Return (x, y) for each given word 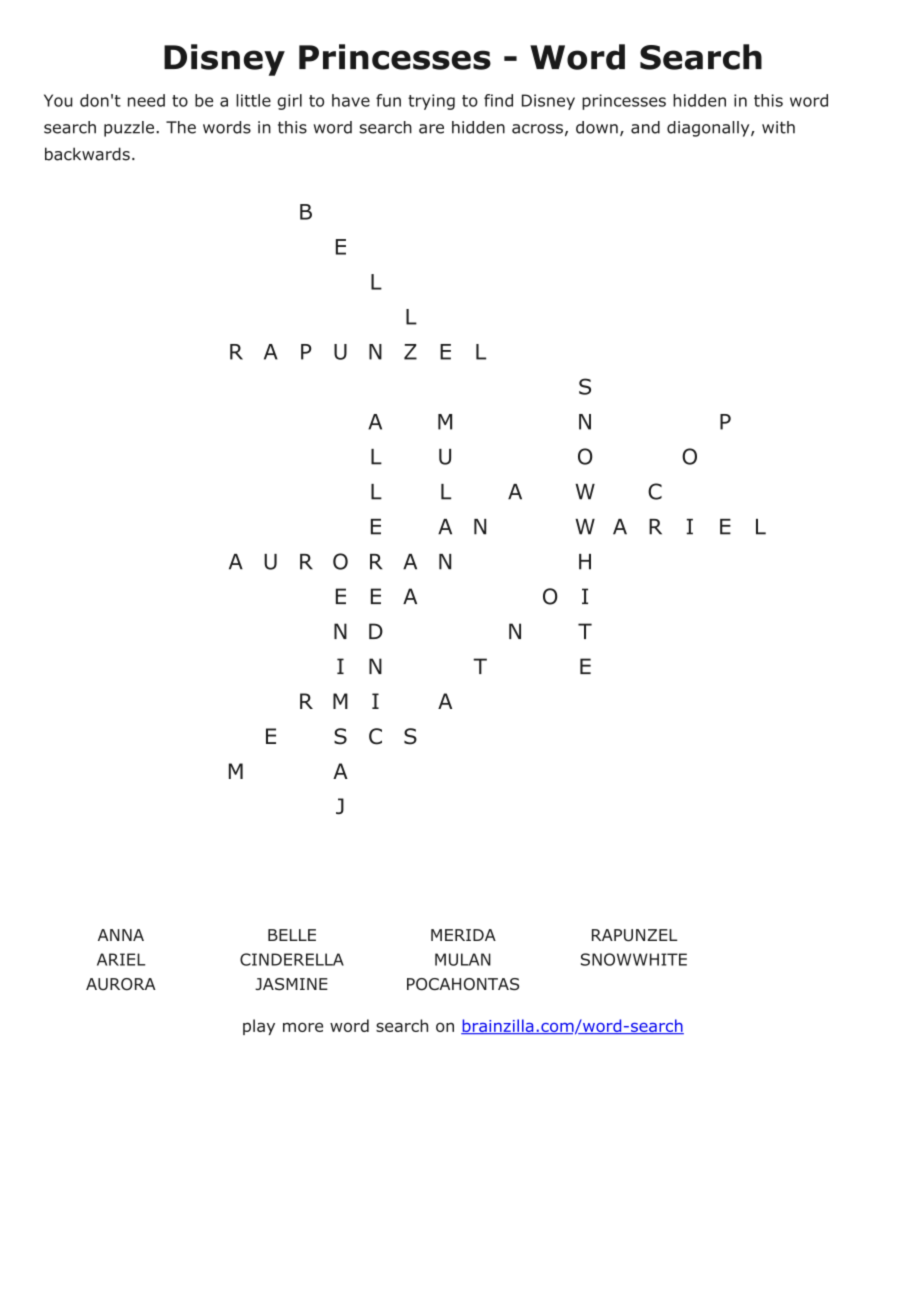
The (181, 127)
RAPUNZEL (635, 935)
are (431, 129)
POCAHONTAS (463, 984)
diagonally (708, 129)
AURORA (121, 984)
